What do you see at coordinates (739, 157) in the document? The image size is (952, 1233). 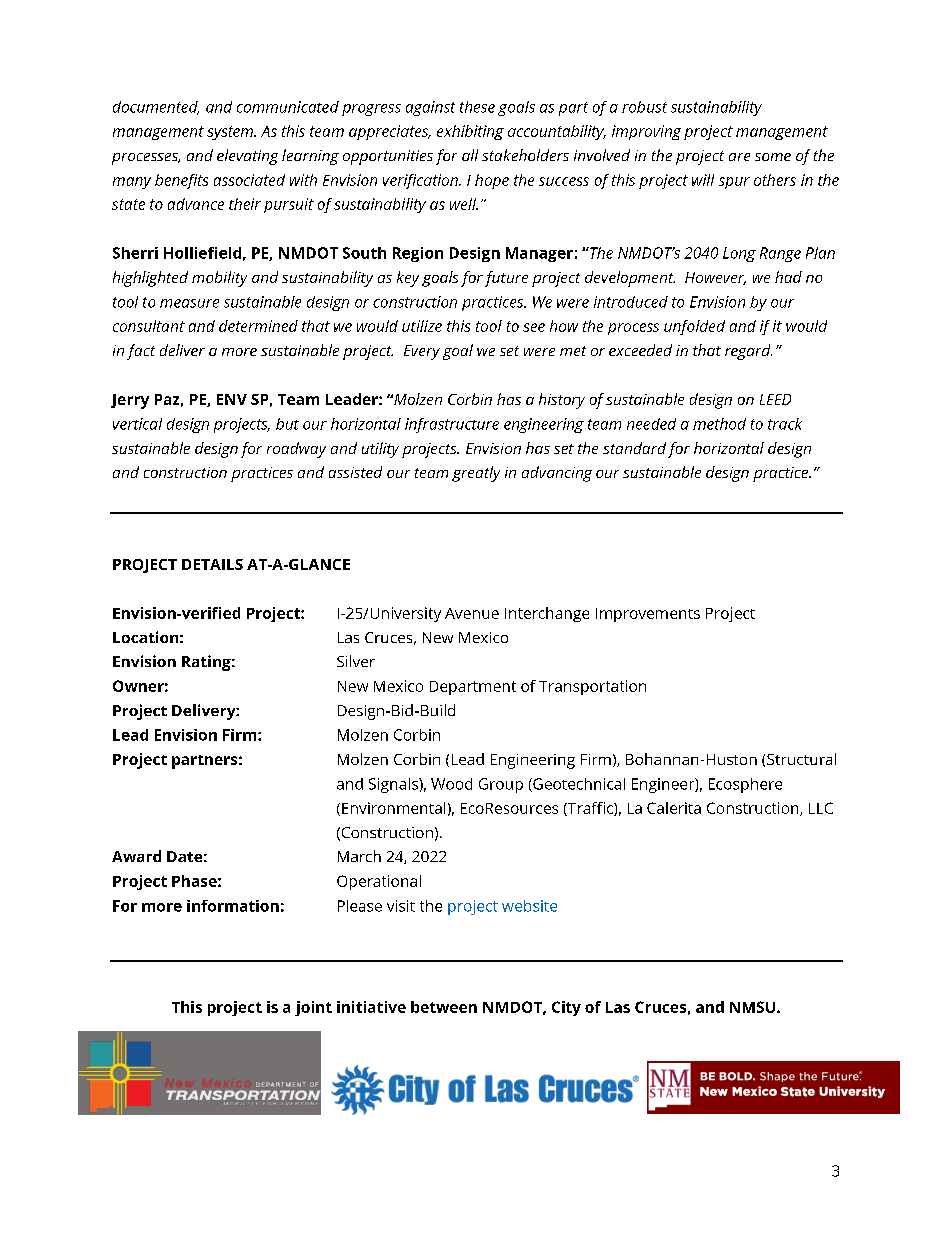 I see `are` at bounding box center [739, 157].
